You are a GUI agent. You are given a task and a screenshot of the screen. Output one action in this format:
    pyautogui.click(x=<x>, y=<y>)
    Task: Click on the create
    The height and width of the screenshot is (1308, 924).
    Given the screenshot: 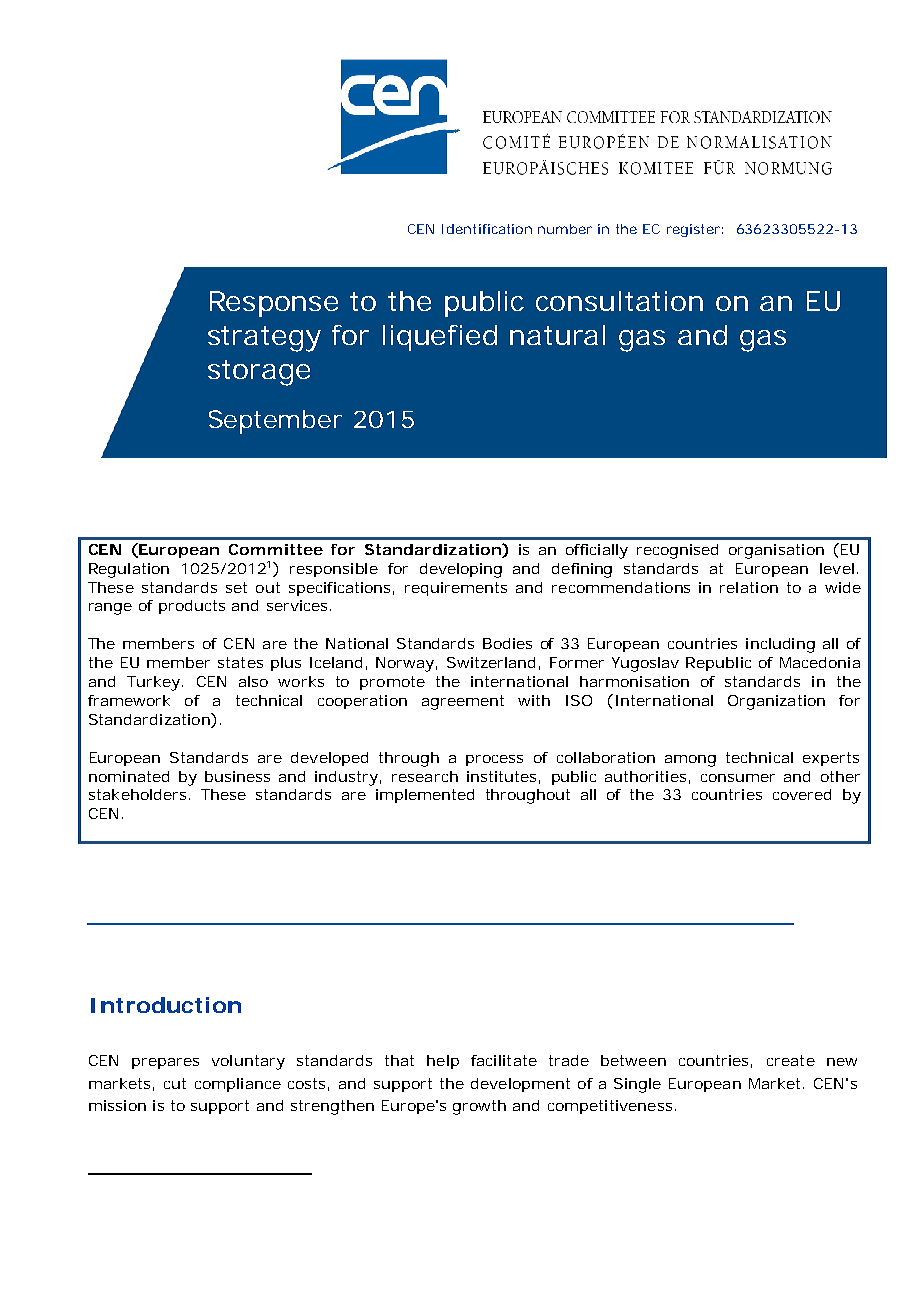 What is the action you would take?
    pyautogui.click(x=791, y=1060)
